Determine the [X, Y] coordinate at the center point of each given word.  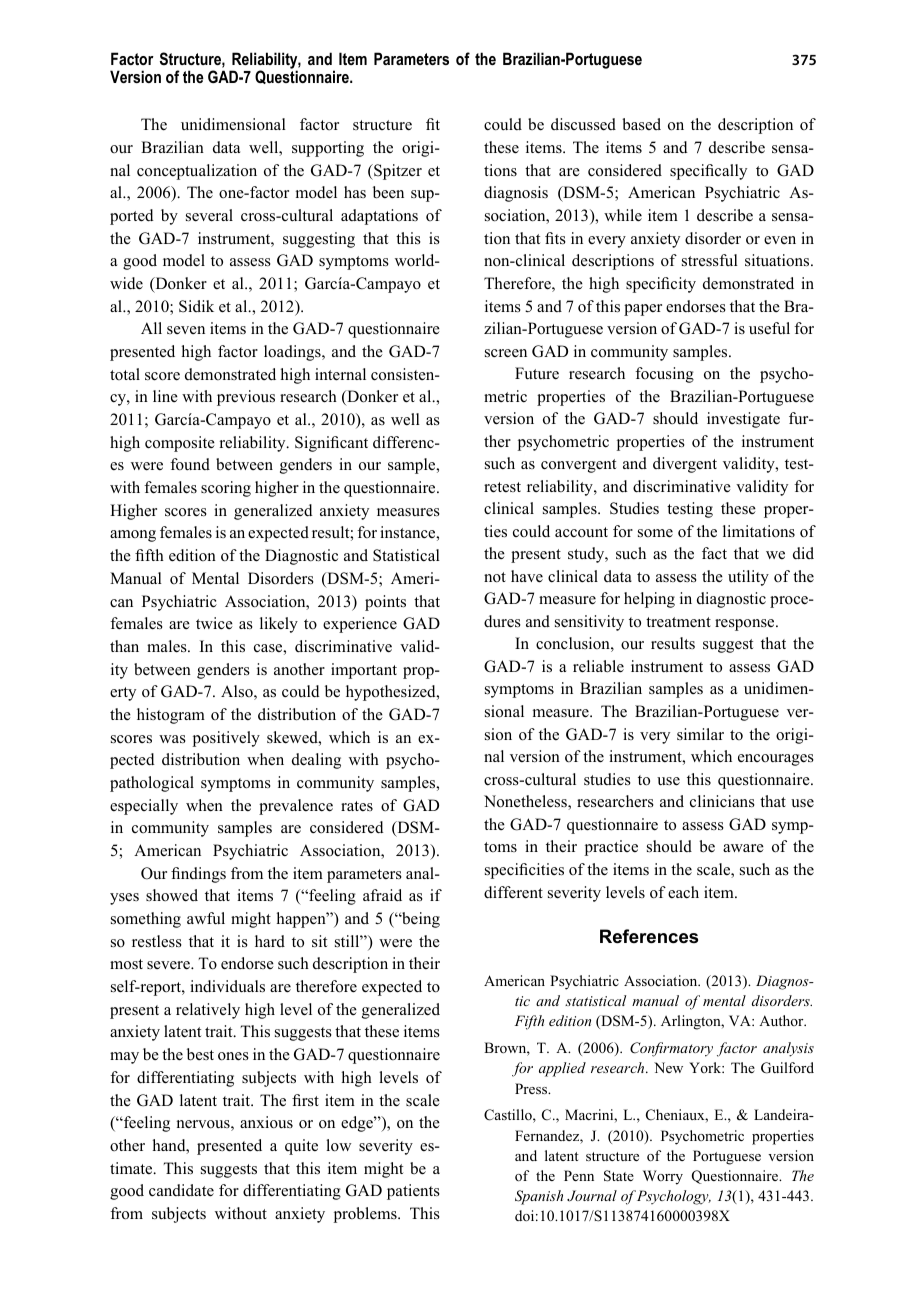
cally [731, 172]
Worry [663, 1177]
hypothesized [392, 693]
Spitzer [397, 172]
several [209, 215]
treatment [678, 622]
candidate [181, 1190]
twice [214, 623]
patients [413, 1192]
